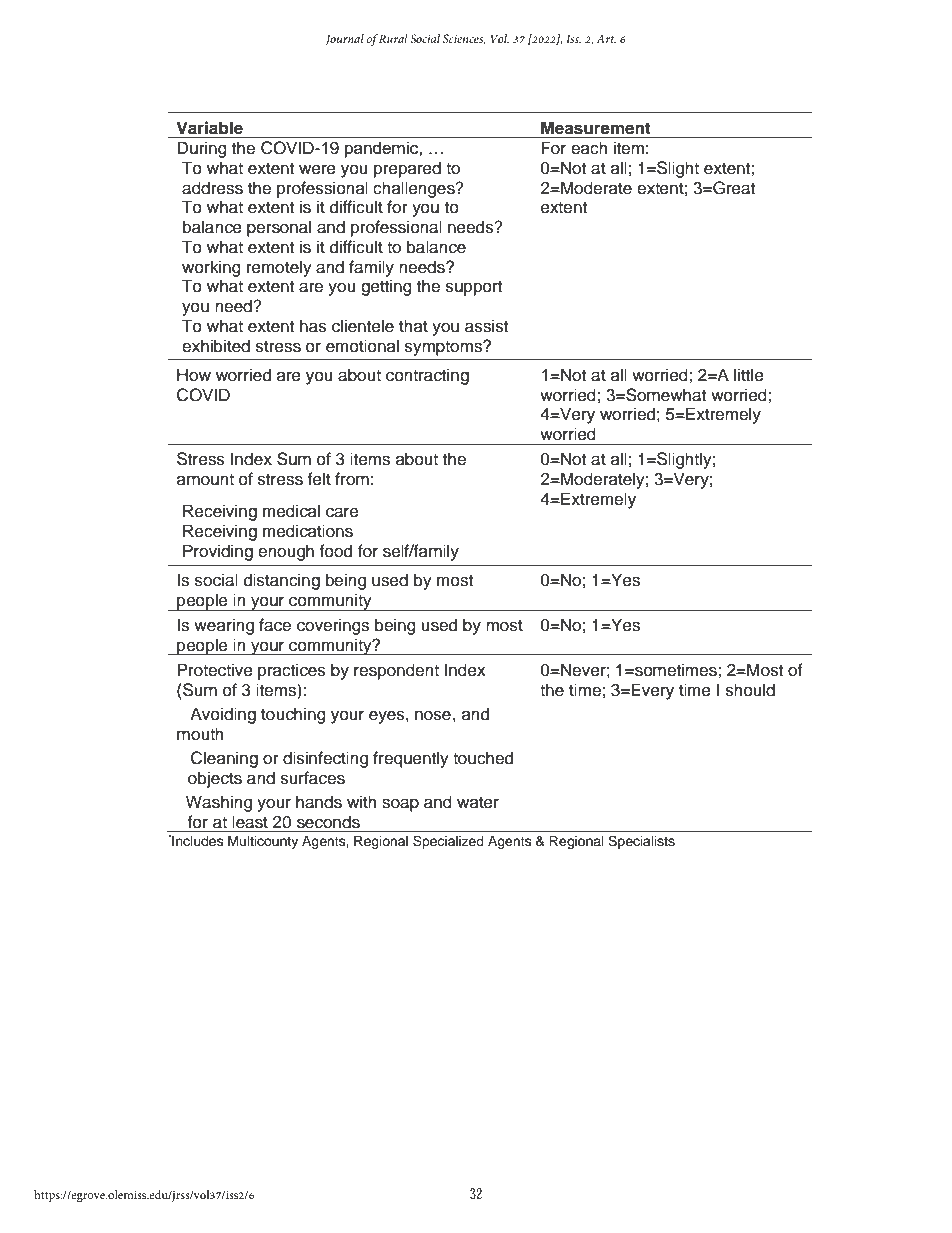  Describe the element at coordinates (464, 39) in the page. I see `Sciences` at that location.
